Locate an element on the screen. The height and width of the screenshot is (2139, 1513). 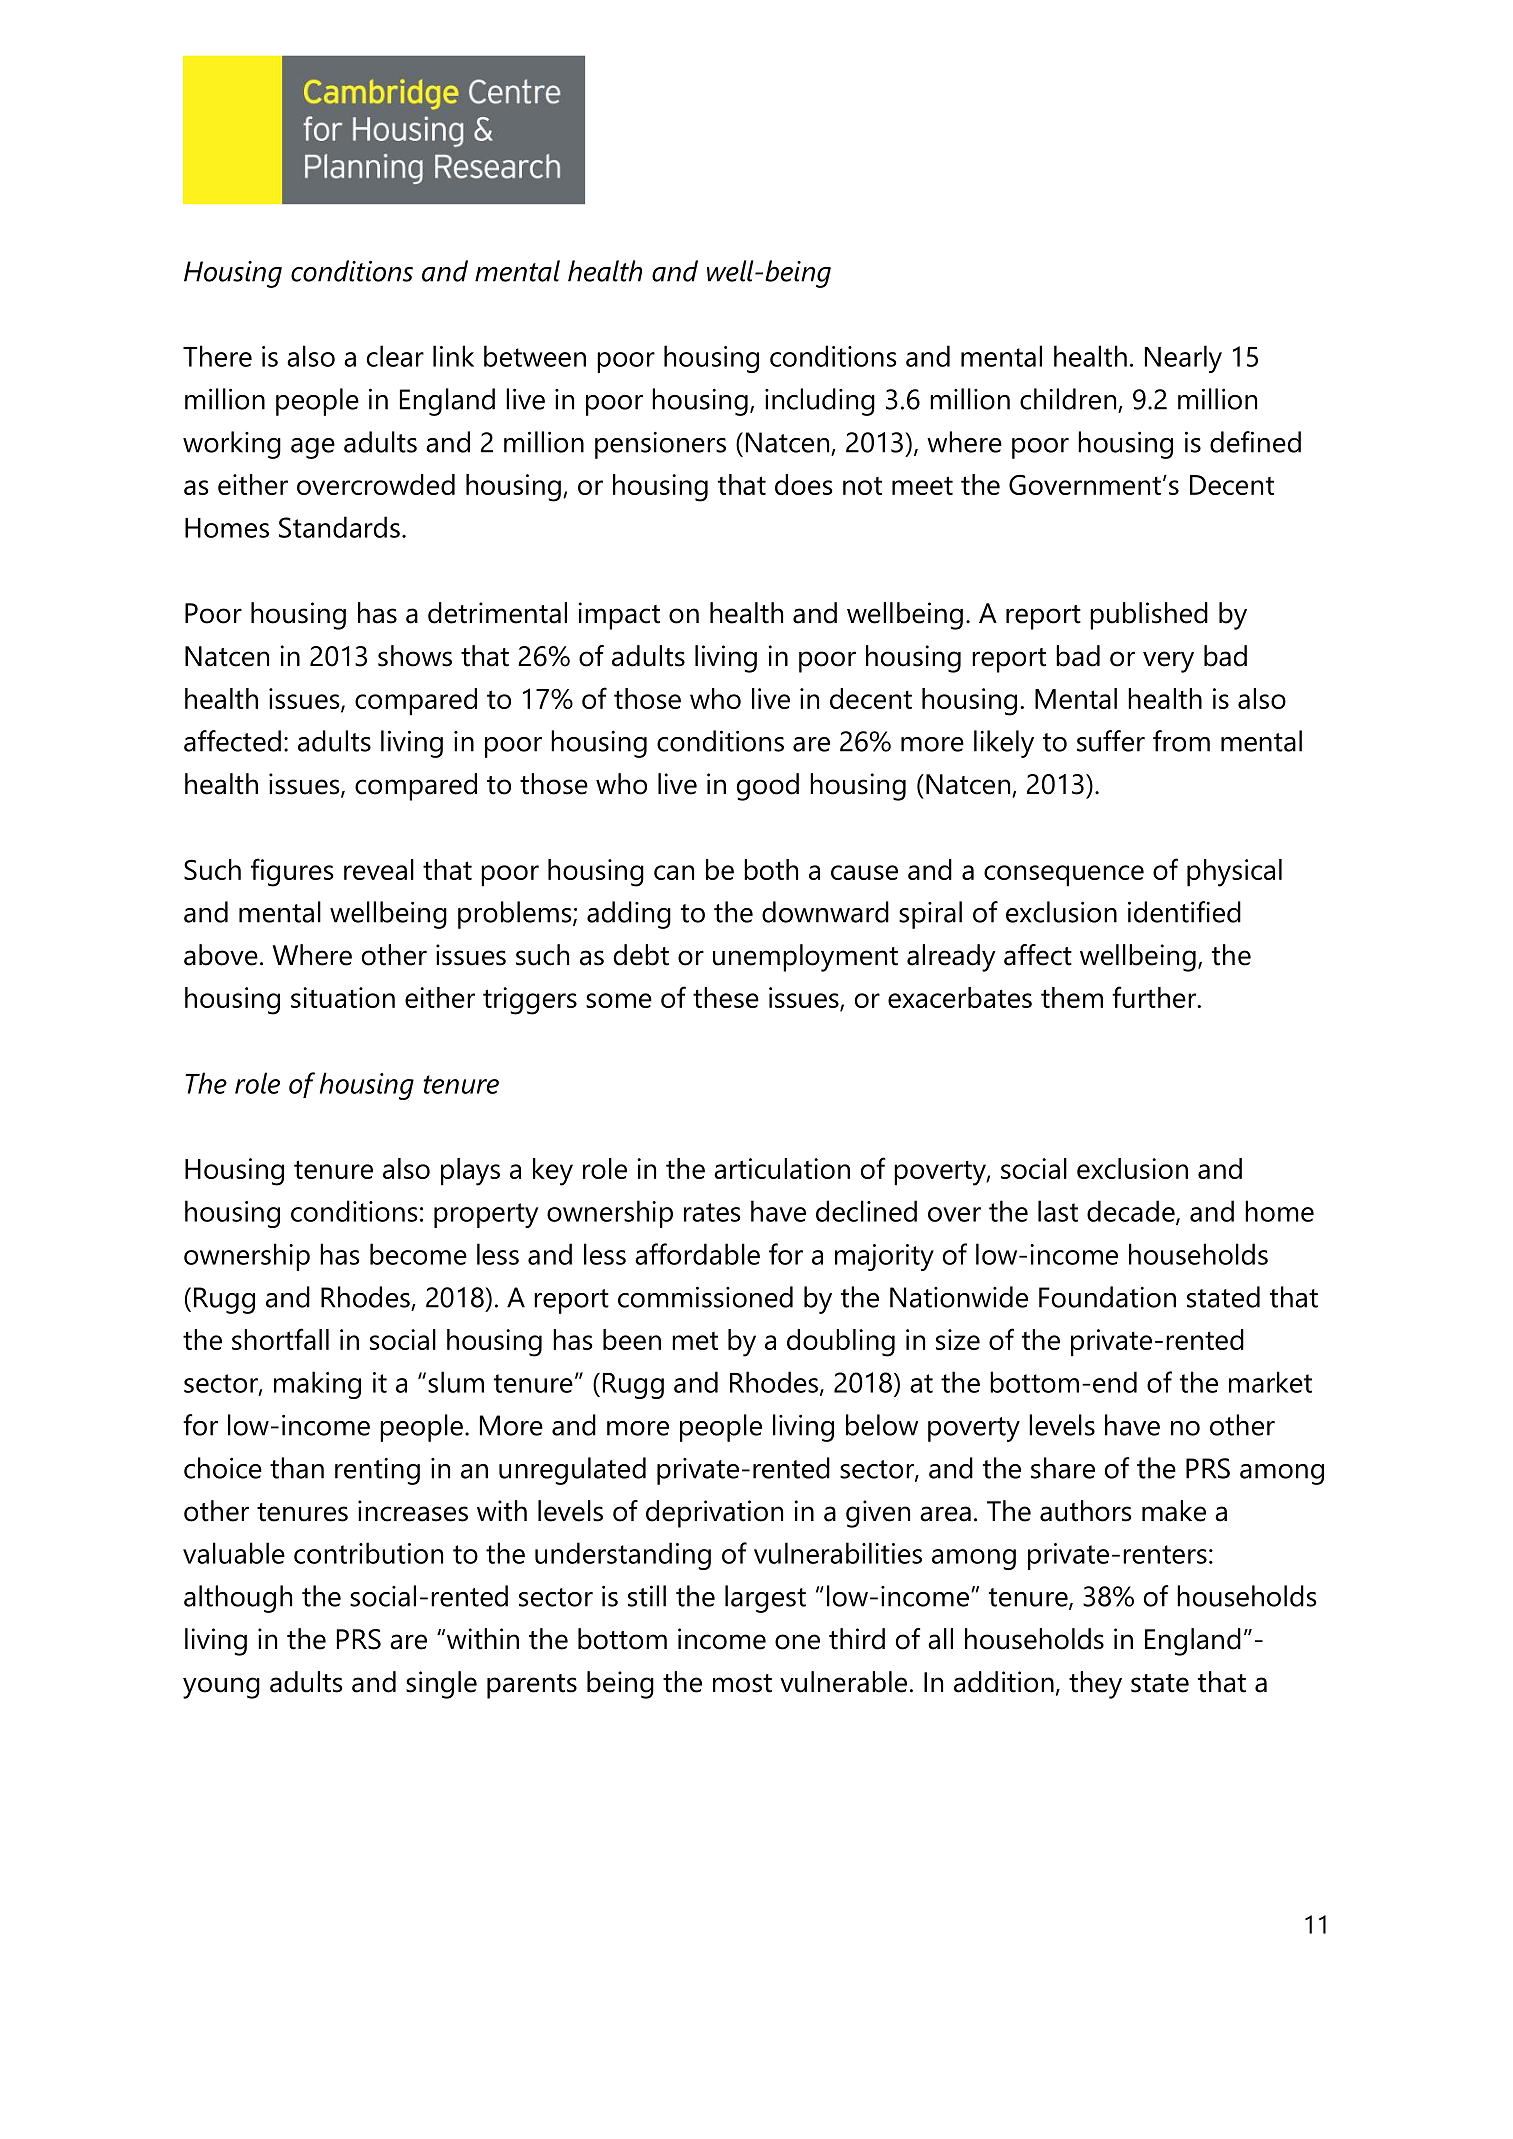
situation is located at coordinates (343, 997).
